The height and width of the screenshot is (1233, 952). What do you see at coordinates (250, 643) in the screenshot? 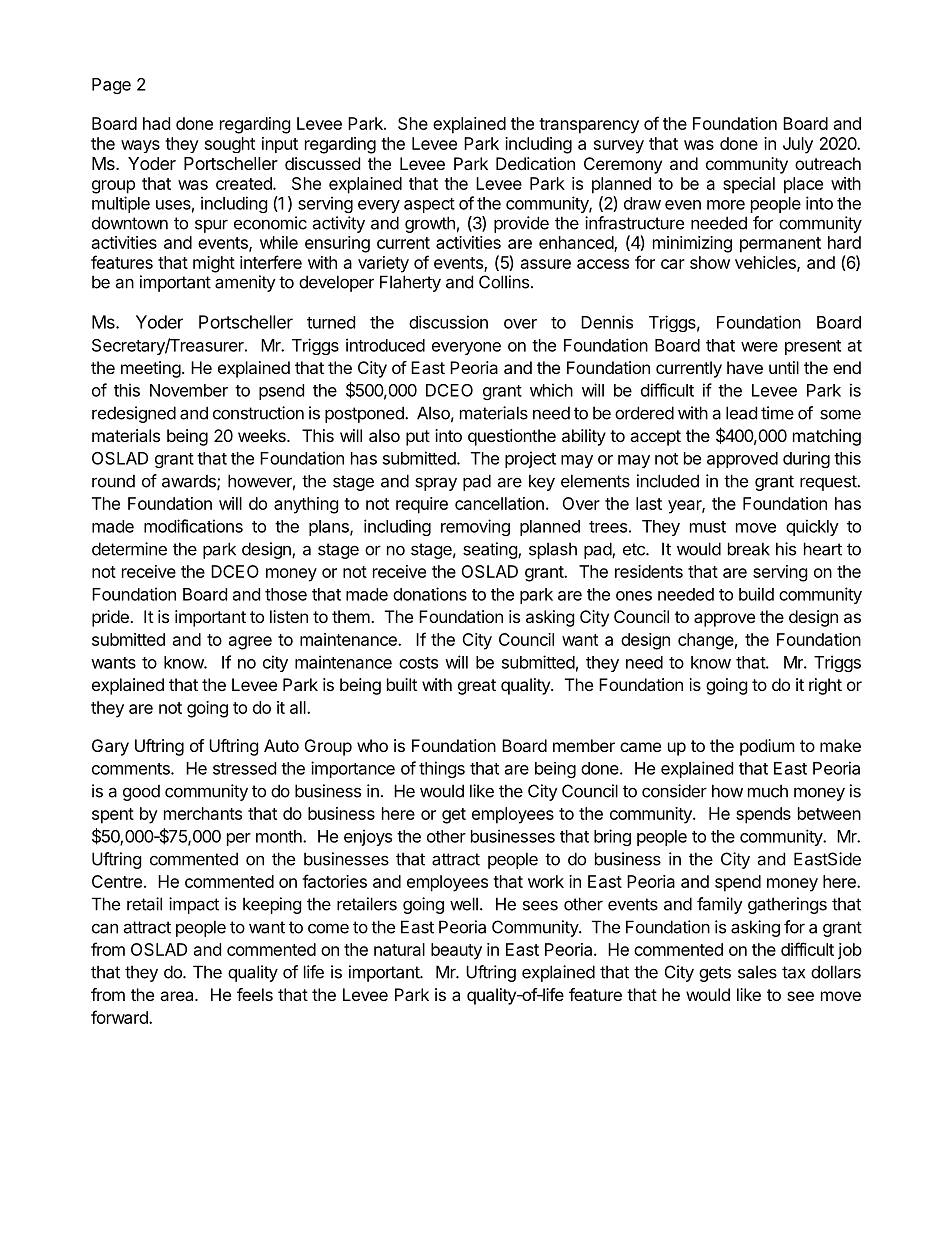
I see `agree` at bounding box center [250, 643].
